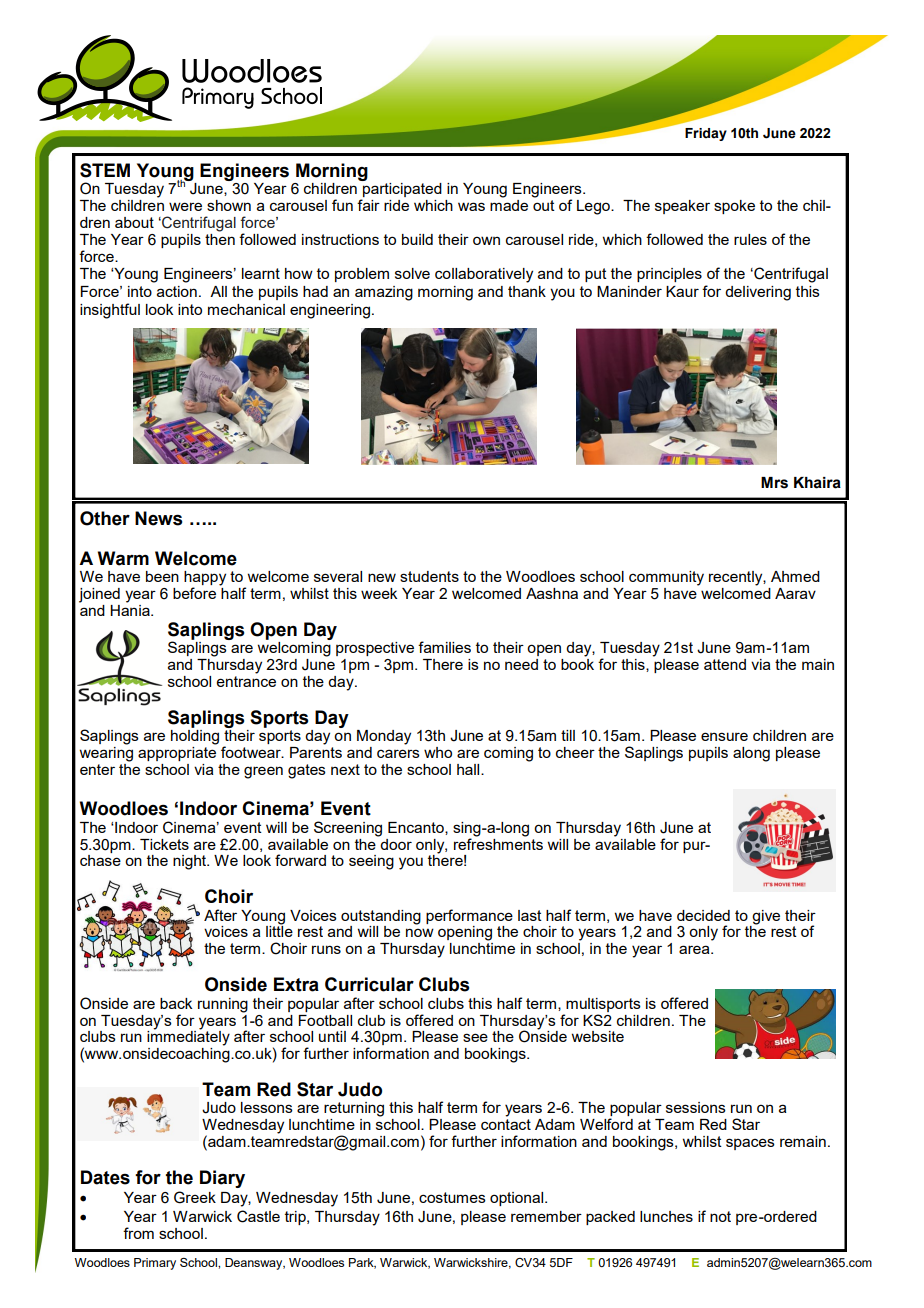 The width and height of the document is (924, 1308). What do you see at coordinates (194, 593) in the document?
I see `before` at bounding box center [194, 593].
